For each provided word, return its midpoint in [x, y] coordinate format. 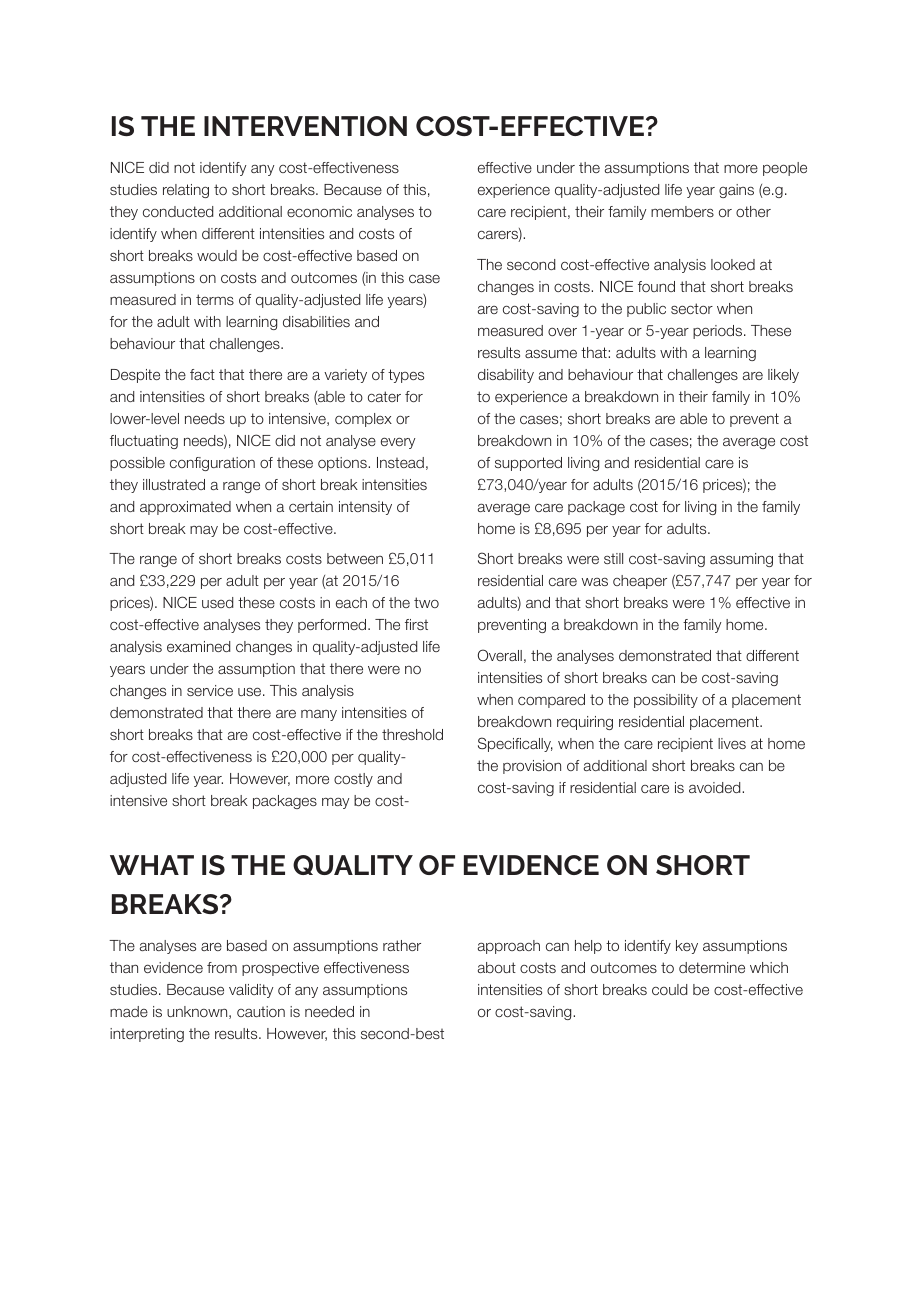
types [406, 376]
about [497, 967]
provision [532, 767]
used [217, 602]
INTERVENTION [305, 126]
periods [719, 332]
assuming [741, 560]
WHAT [152, 865]
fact [202, 374]
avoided [716, 787]
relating [186, 191]
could [669, 989]
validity [251, 991]
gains [736, 191]
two [426, 602]
